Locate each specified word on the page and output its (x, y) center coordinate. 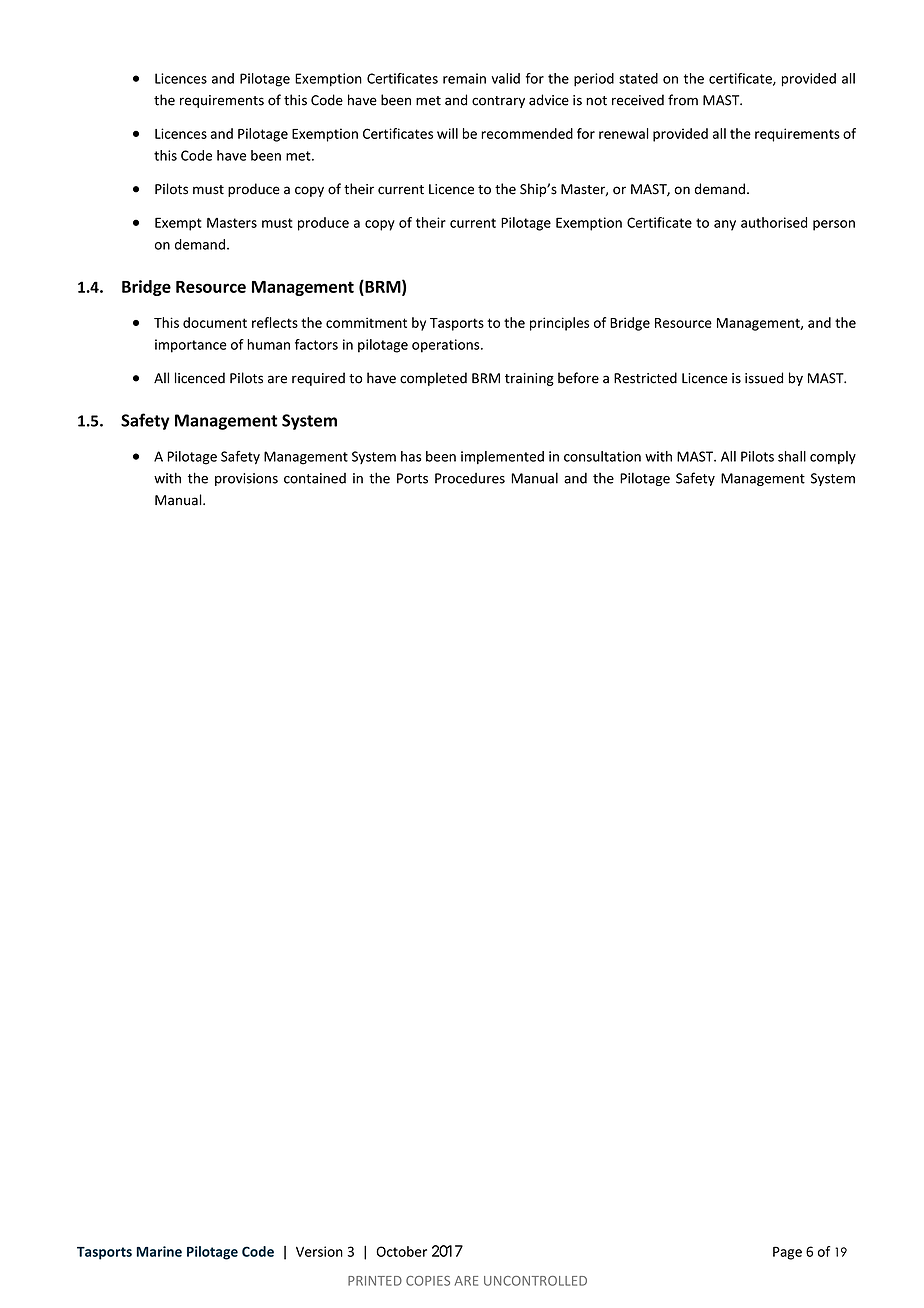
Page (787, 1253)
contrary (498, 102)
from (683, 100)
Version (319, 1251)
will (447, 133)
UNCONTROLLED (535, 1281)
